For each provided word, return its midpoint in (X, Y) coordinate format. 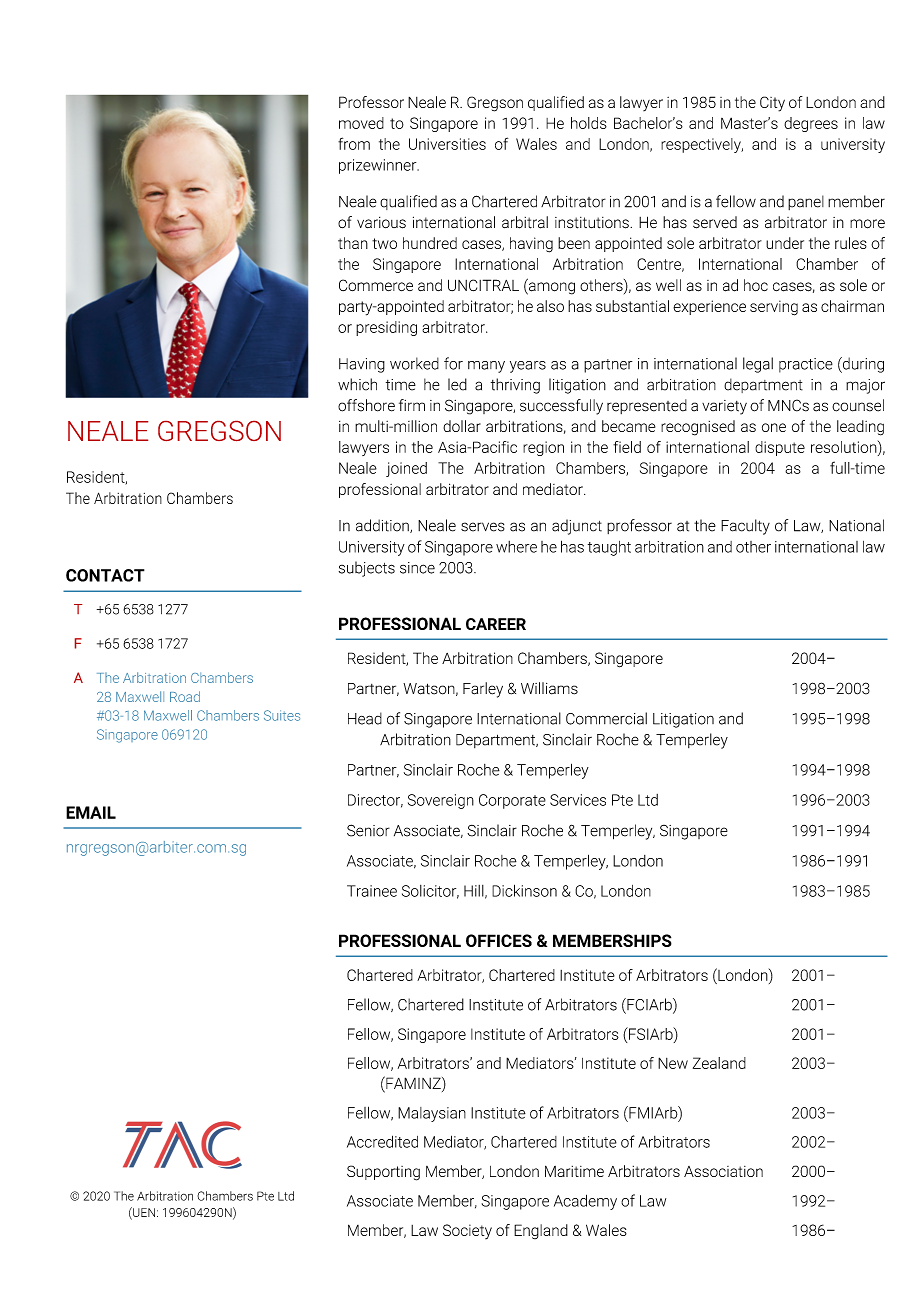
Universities (447, 144)
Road (185, 696)
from (354, 143)
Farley (483, 690)
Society (467, 1231)
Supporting (383, 1173)
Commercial (606, 718)
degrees (811, 124)
